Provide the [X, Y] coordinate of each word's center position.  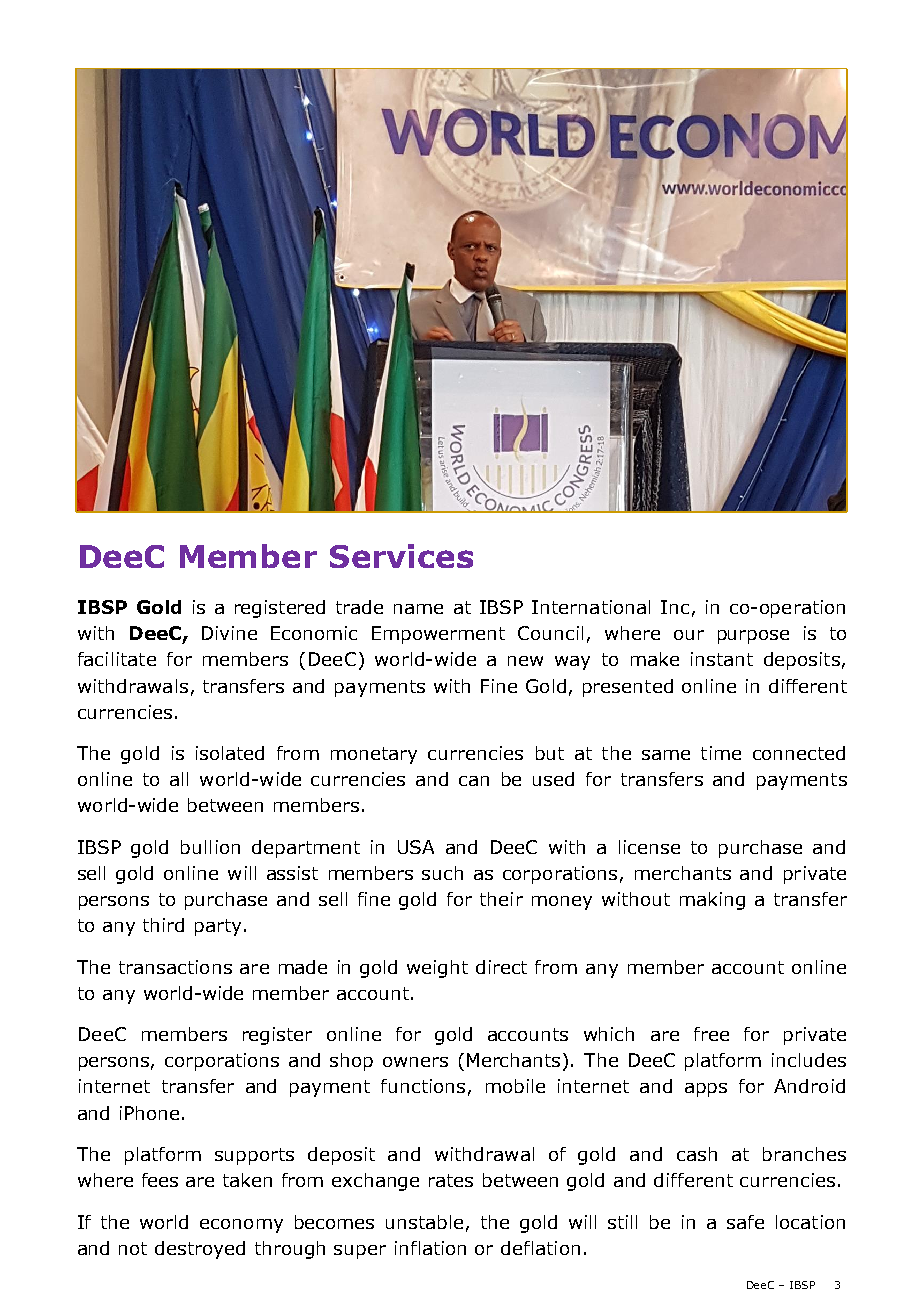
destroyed [200, 1250]
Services [401, 556]
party [218, 927]
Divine [229, 633]
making [712, 901]
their [501, 899]
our [689, 635]
